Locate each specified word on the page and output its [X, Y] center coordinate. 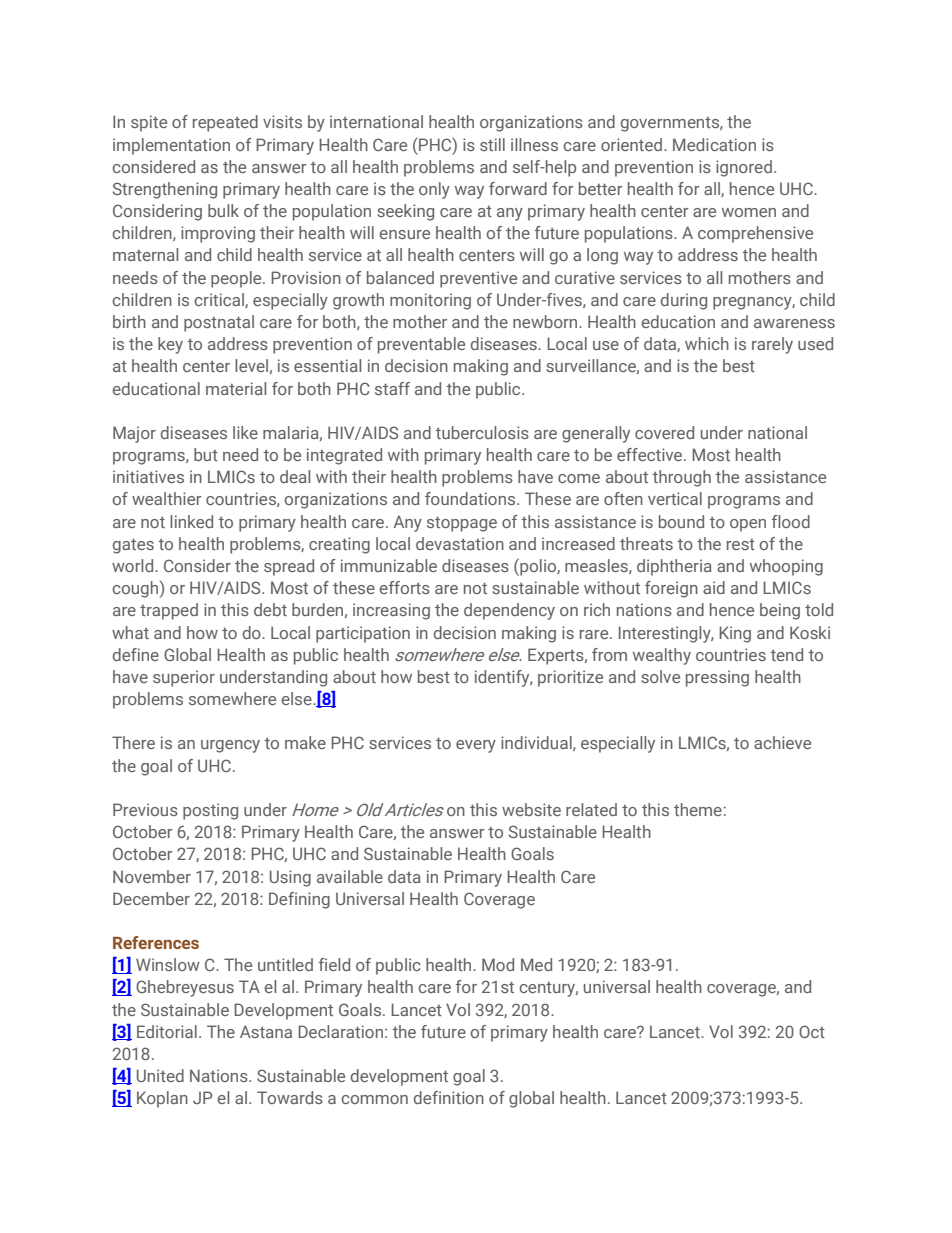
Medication [714, 144]
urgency [230, 746]
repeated [225, 123]
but [206, 454]
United [160, 1075]
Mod [498, 964]
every [476, 746]
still [492, 144]
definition [449, 1097]
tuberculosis [482, 432]
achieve [782, 742]
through [681, 478]
